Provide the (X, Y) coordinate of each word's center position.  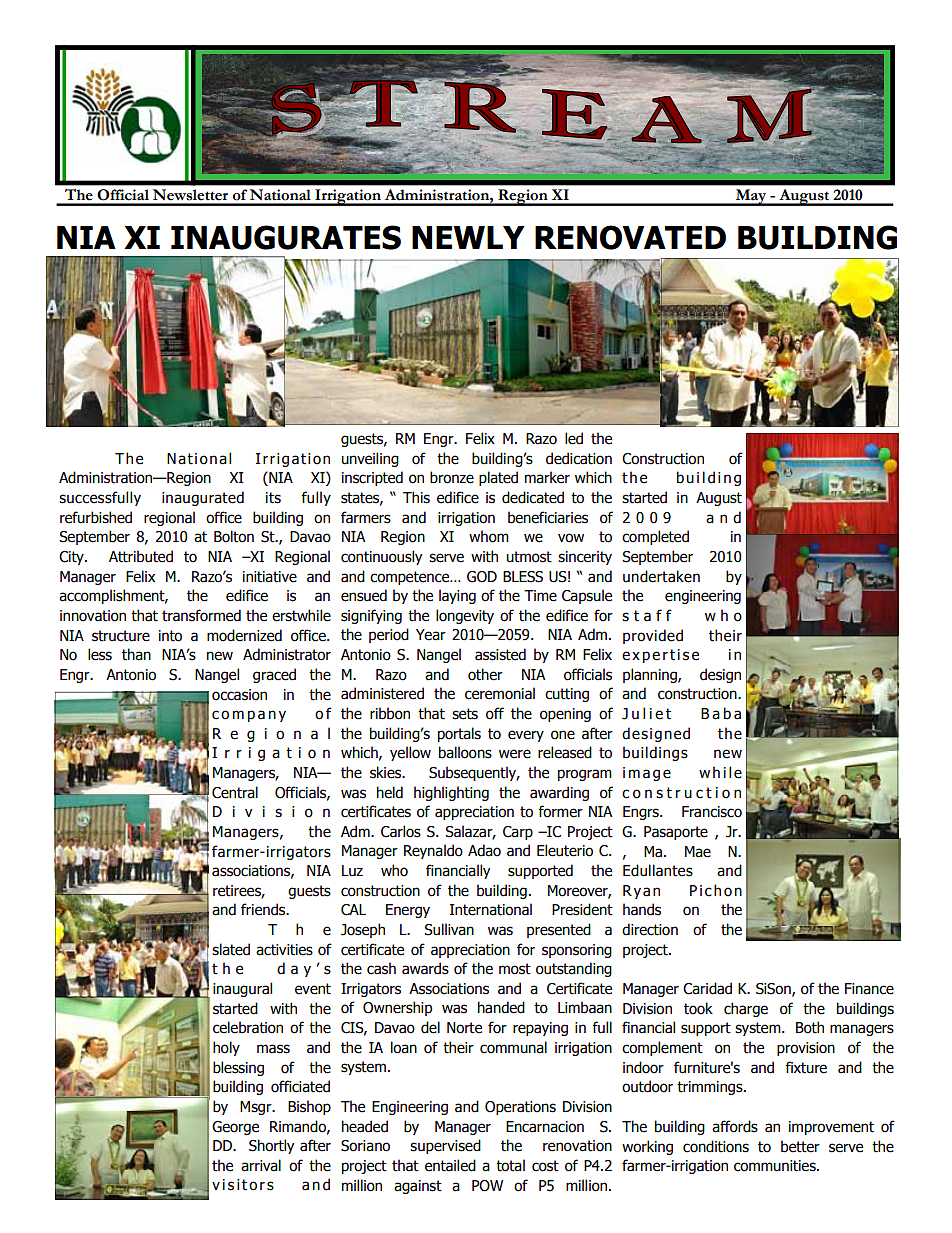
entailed (450, 1165)
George (235, 1128)
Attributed (141, 556)
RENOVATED (630, 237)
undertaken (661, 576)
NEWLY (468, 237)
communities (776, 1166)
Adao (484, 850)
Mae (698, 852)
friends (264, 909)
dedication (579, 458)
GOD (482, 577)
